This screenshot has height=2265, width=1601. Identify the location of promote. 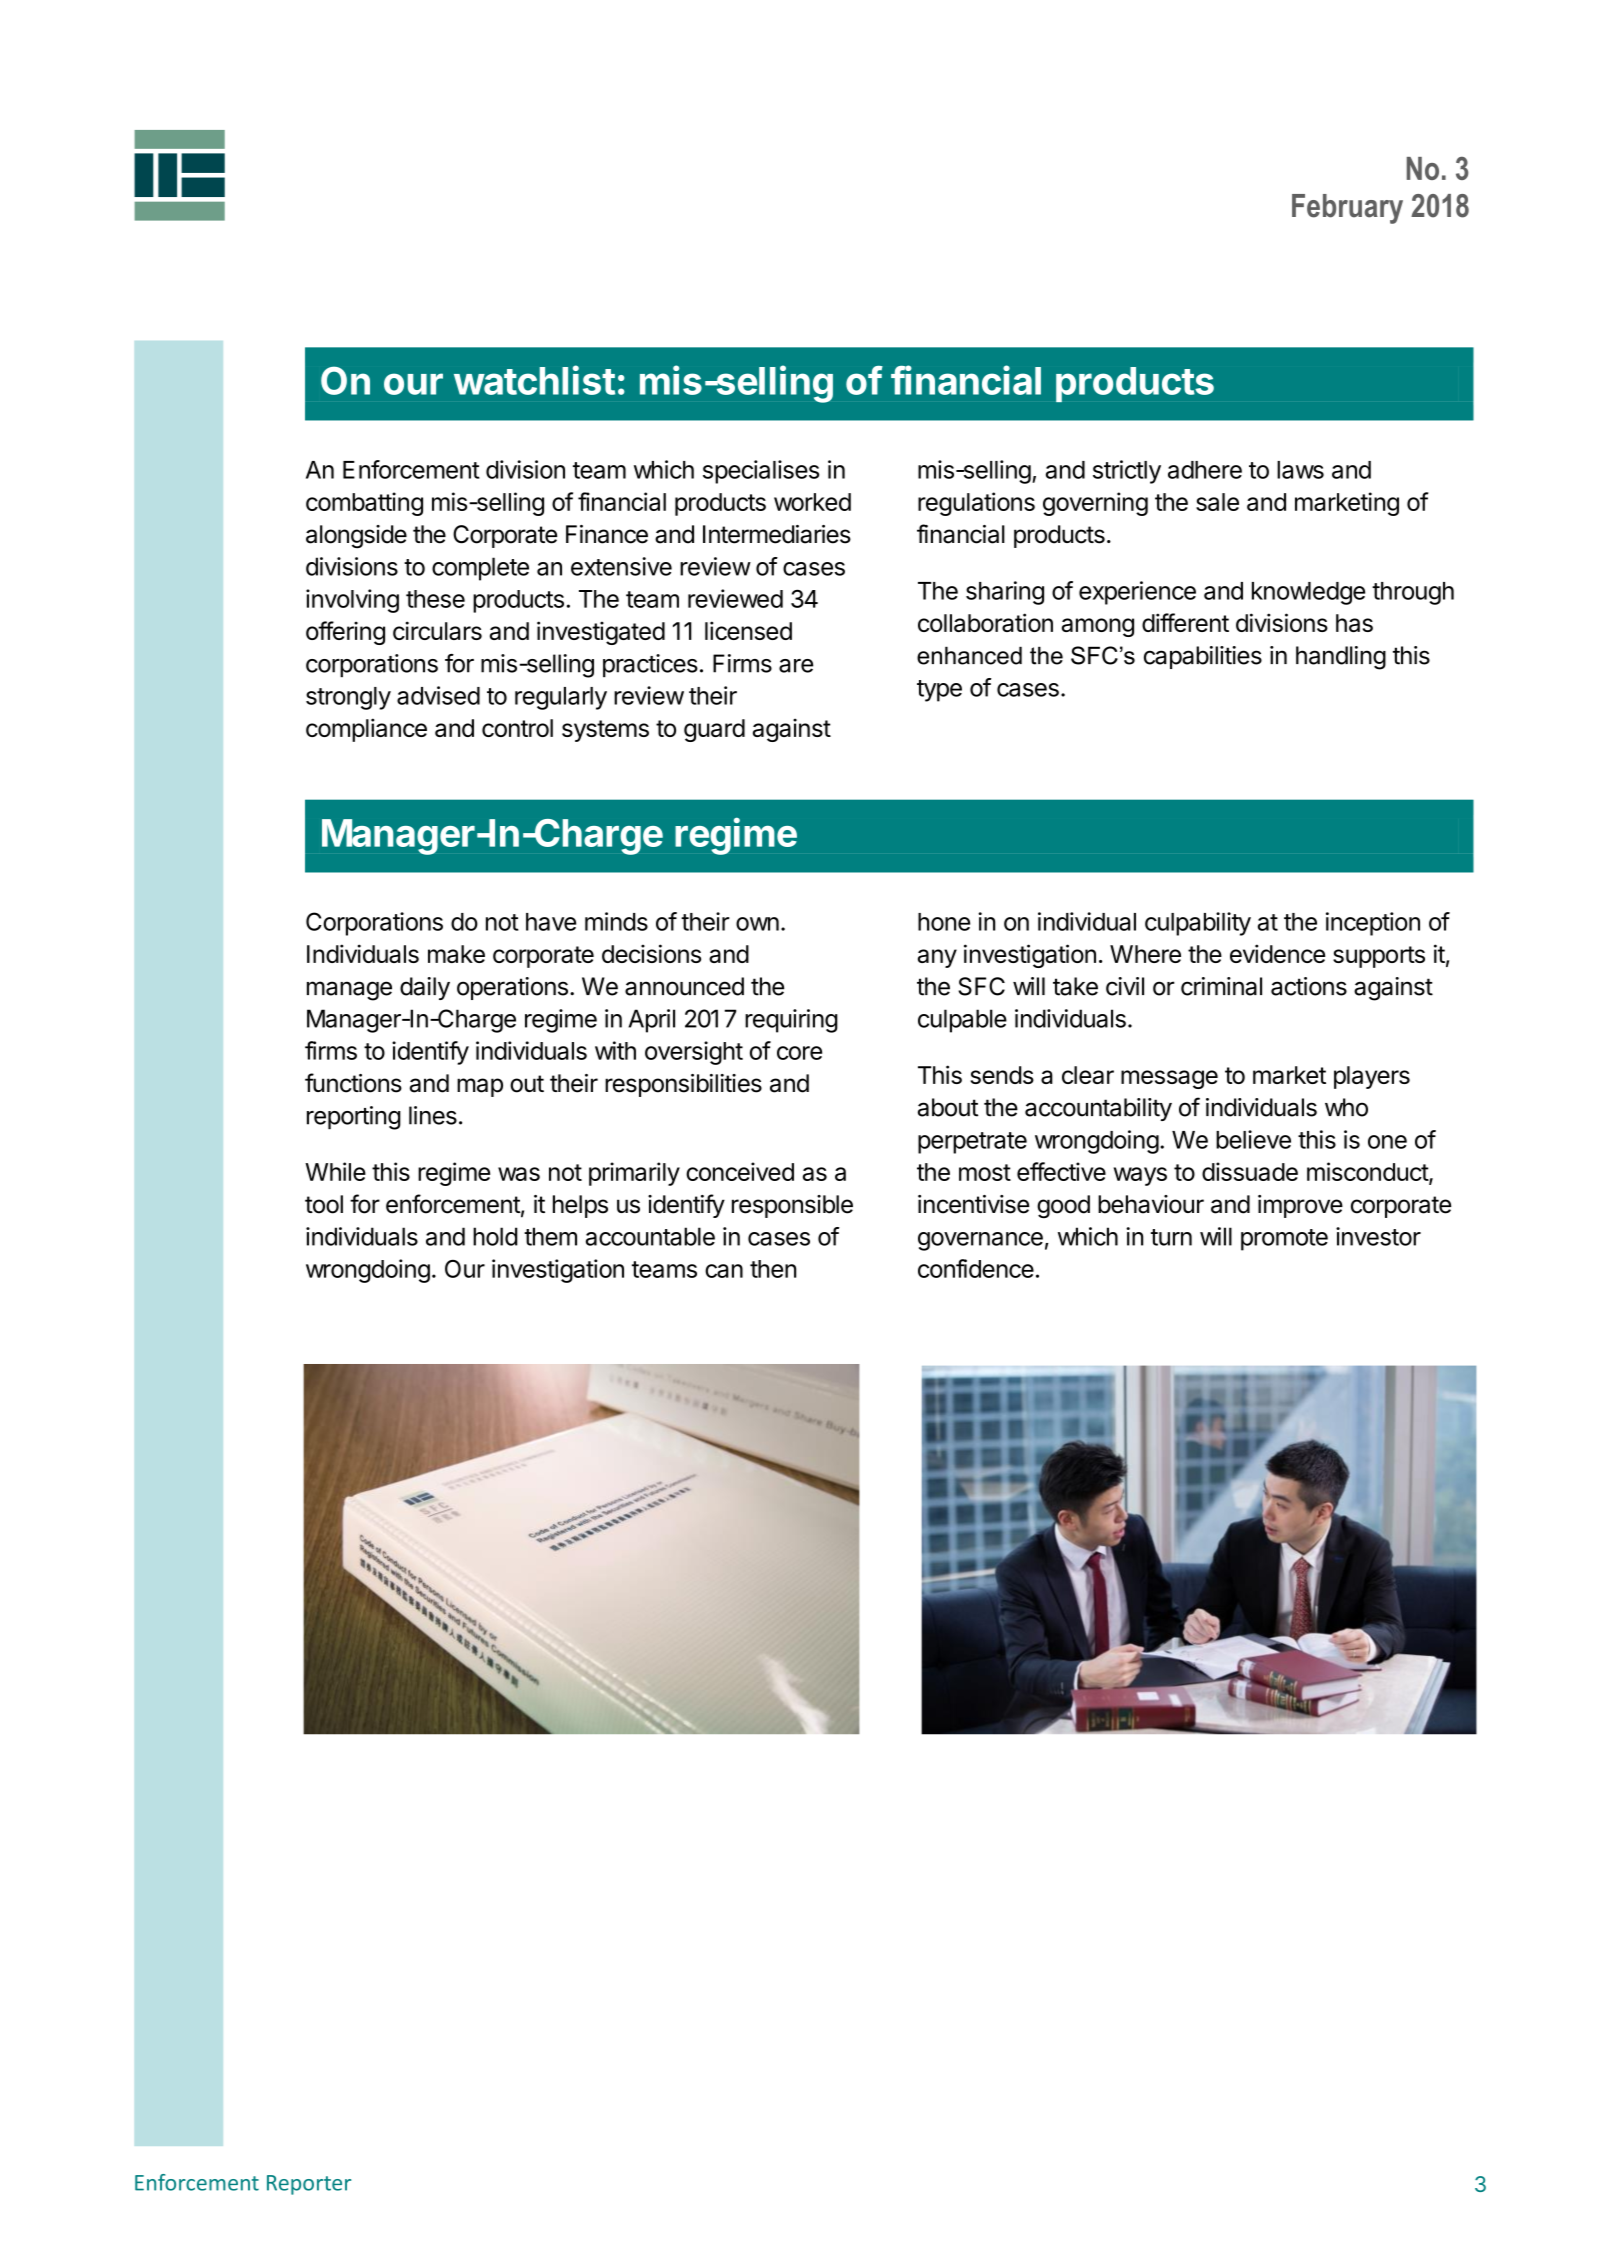
(1284, 1240).
